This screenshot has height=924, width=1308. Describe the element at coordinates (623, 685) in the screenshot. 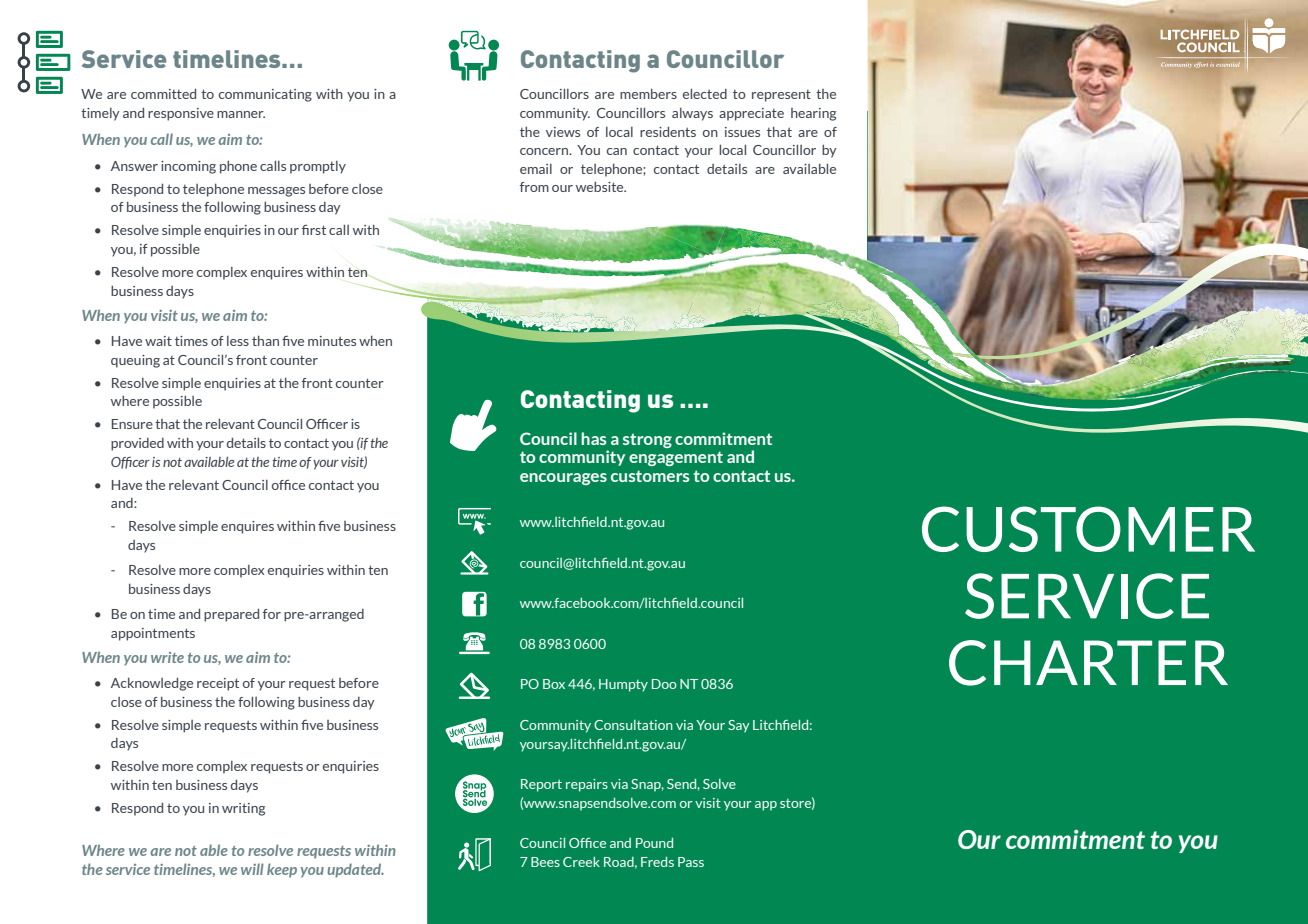

I see `Humpty` at that location.
